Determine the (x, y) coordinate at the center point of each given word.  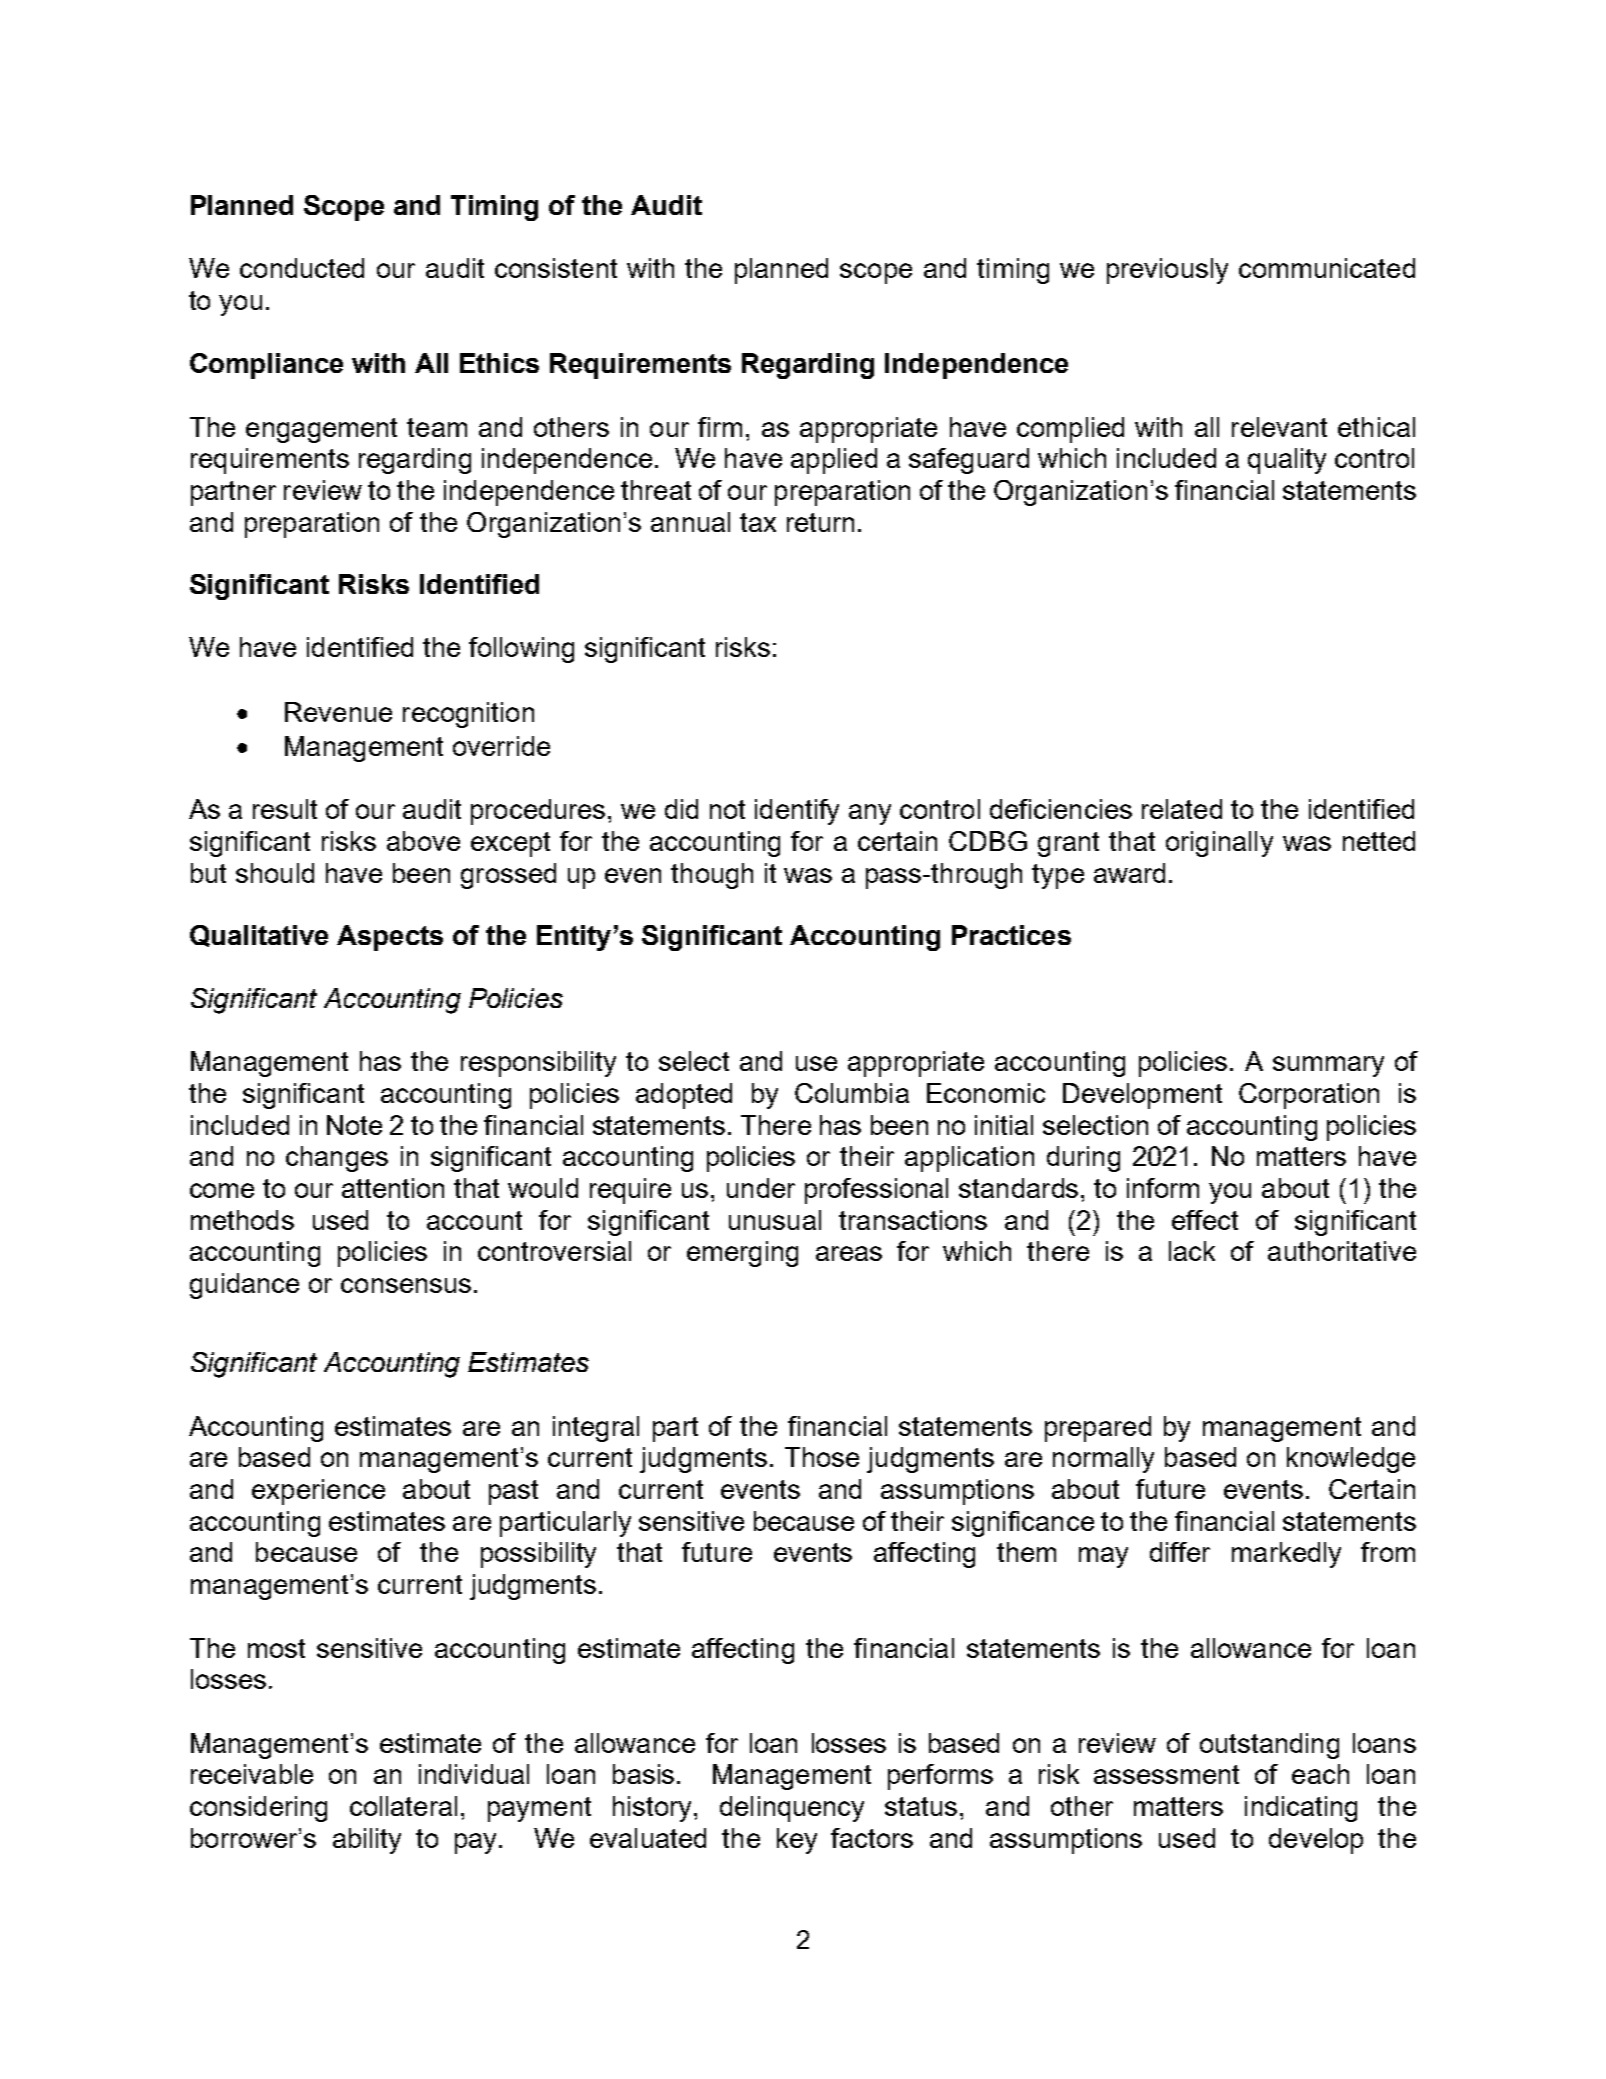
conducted (302, 268)
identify (797, 812)
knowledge (1351, 1460)
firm (720, 427)
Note (354, 1125)
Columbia (852, 1093)
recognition (468, 715)
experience (318, 1492)
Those (822, 1457)
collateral (403, 1806)
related (1182, 809)
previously (1167, 271)
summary (1328, 1066)
